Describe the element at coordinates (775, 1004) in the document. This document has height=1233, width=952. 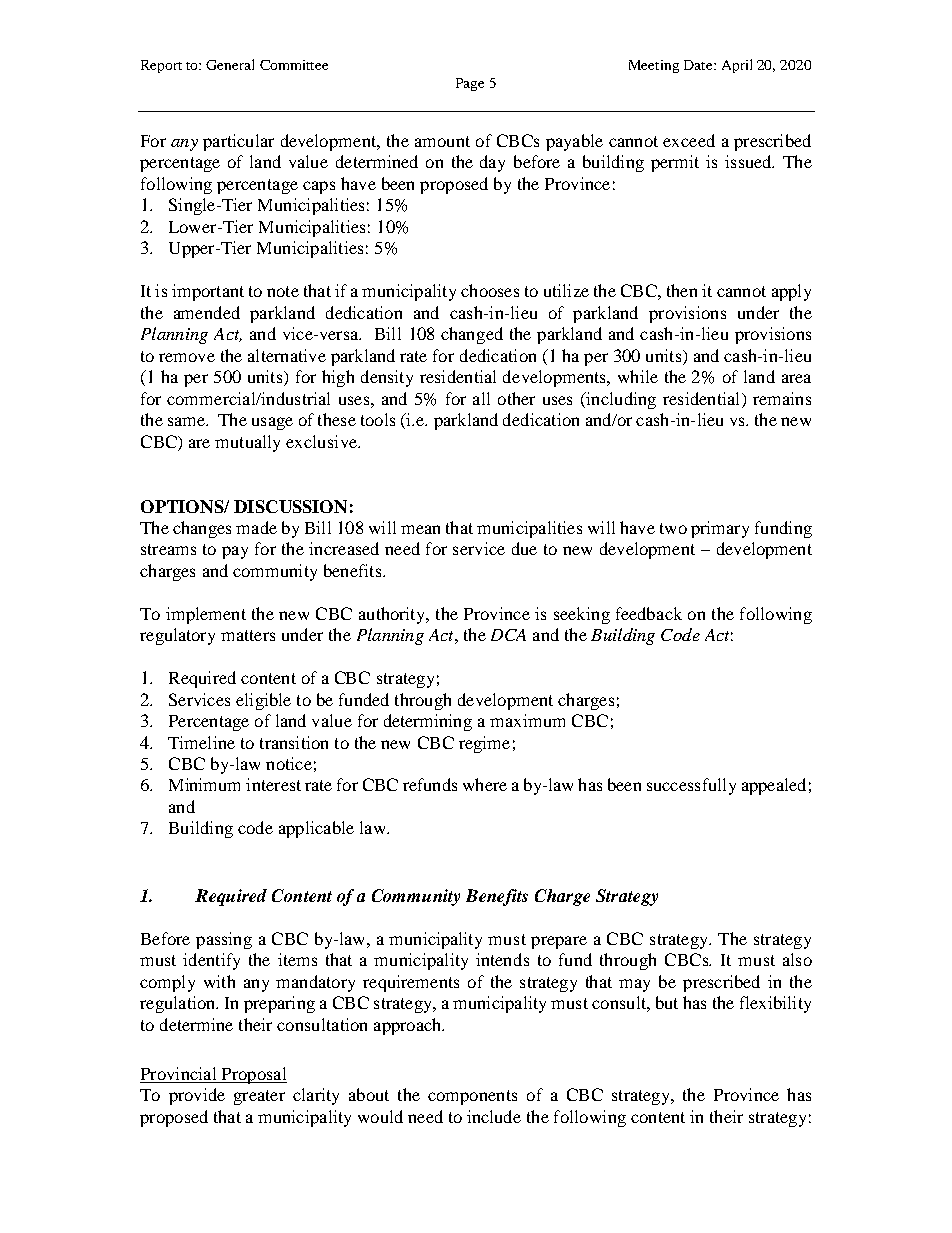
I see `flexibility` at that location.
